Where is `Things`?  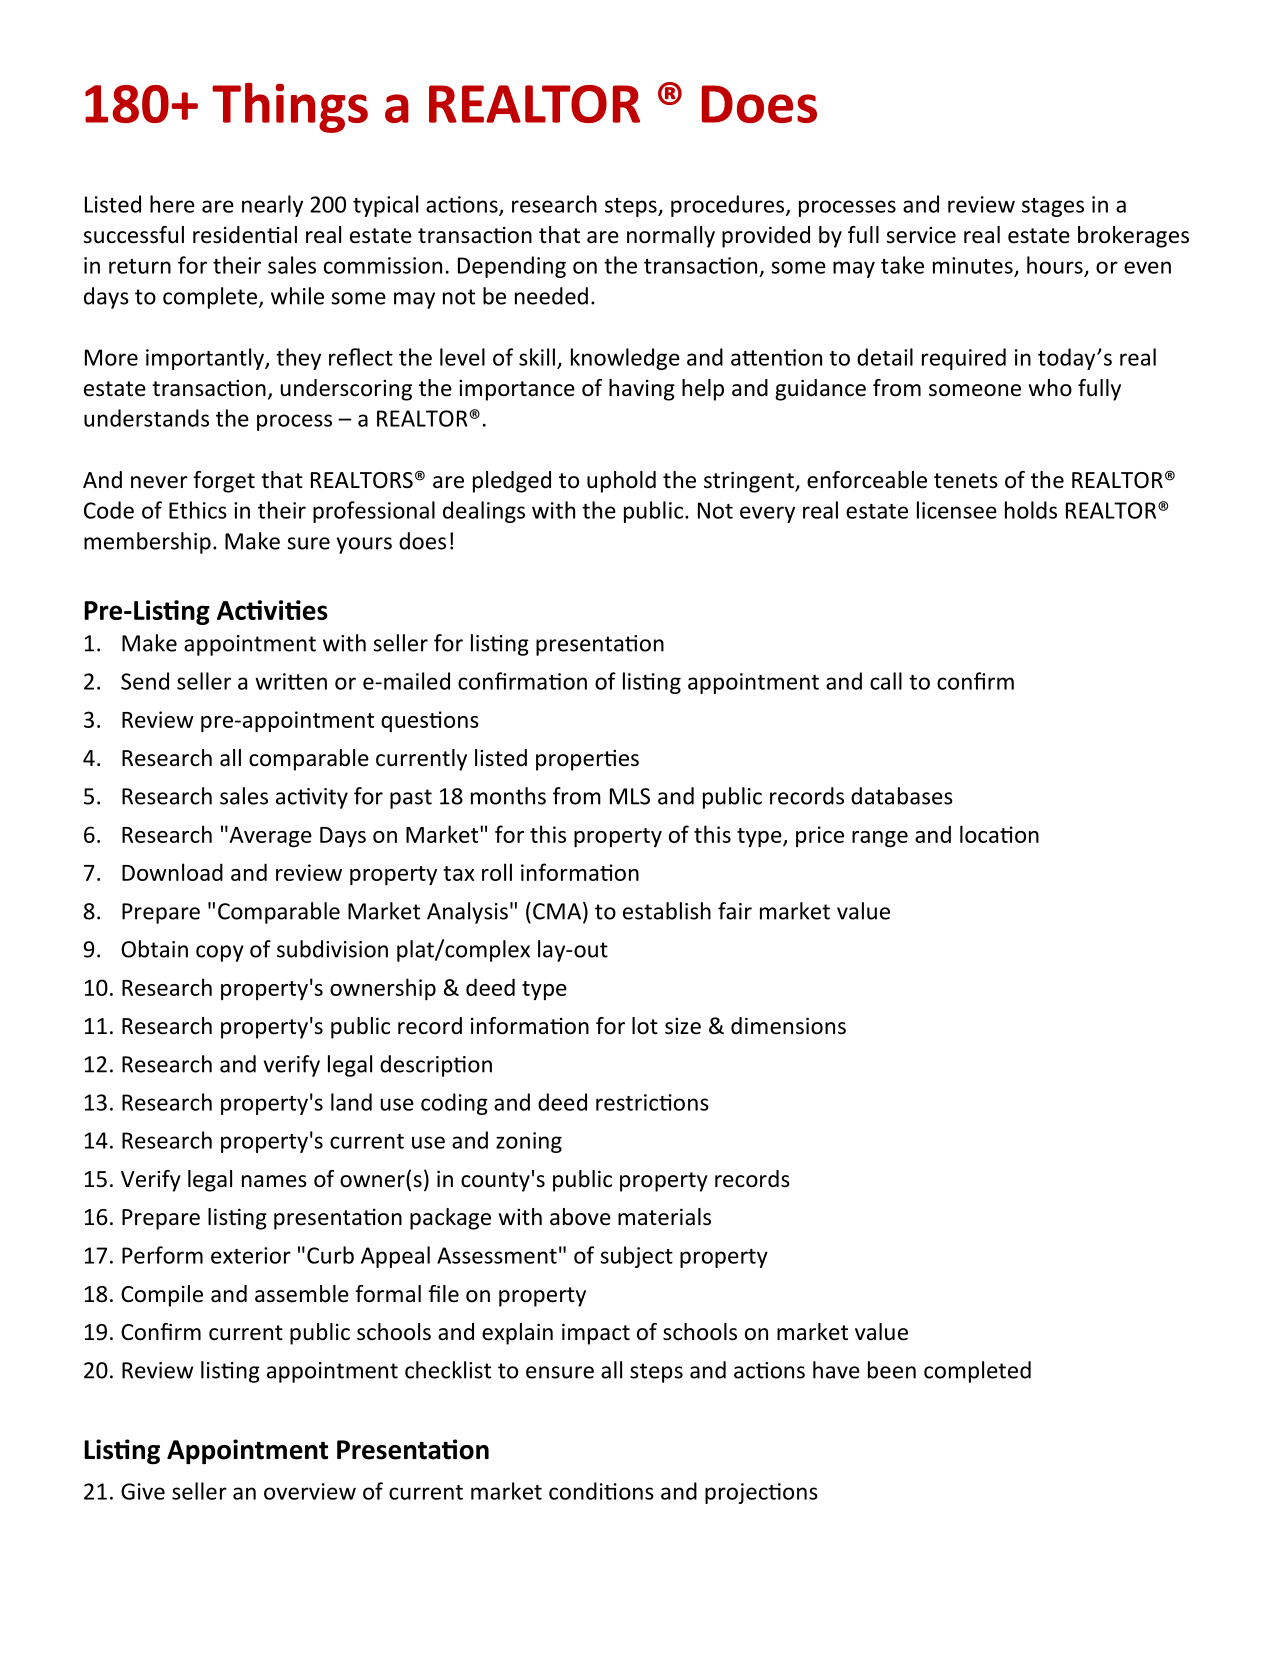 Things is located at coordinates (290, 108).
